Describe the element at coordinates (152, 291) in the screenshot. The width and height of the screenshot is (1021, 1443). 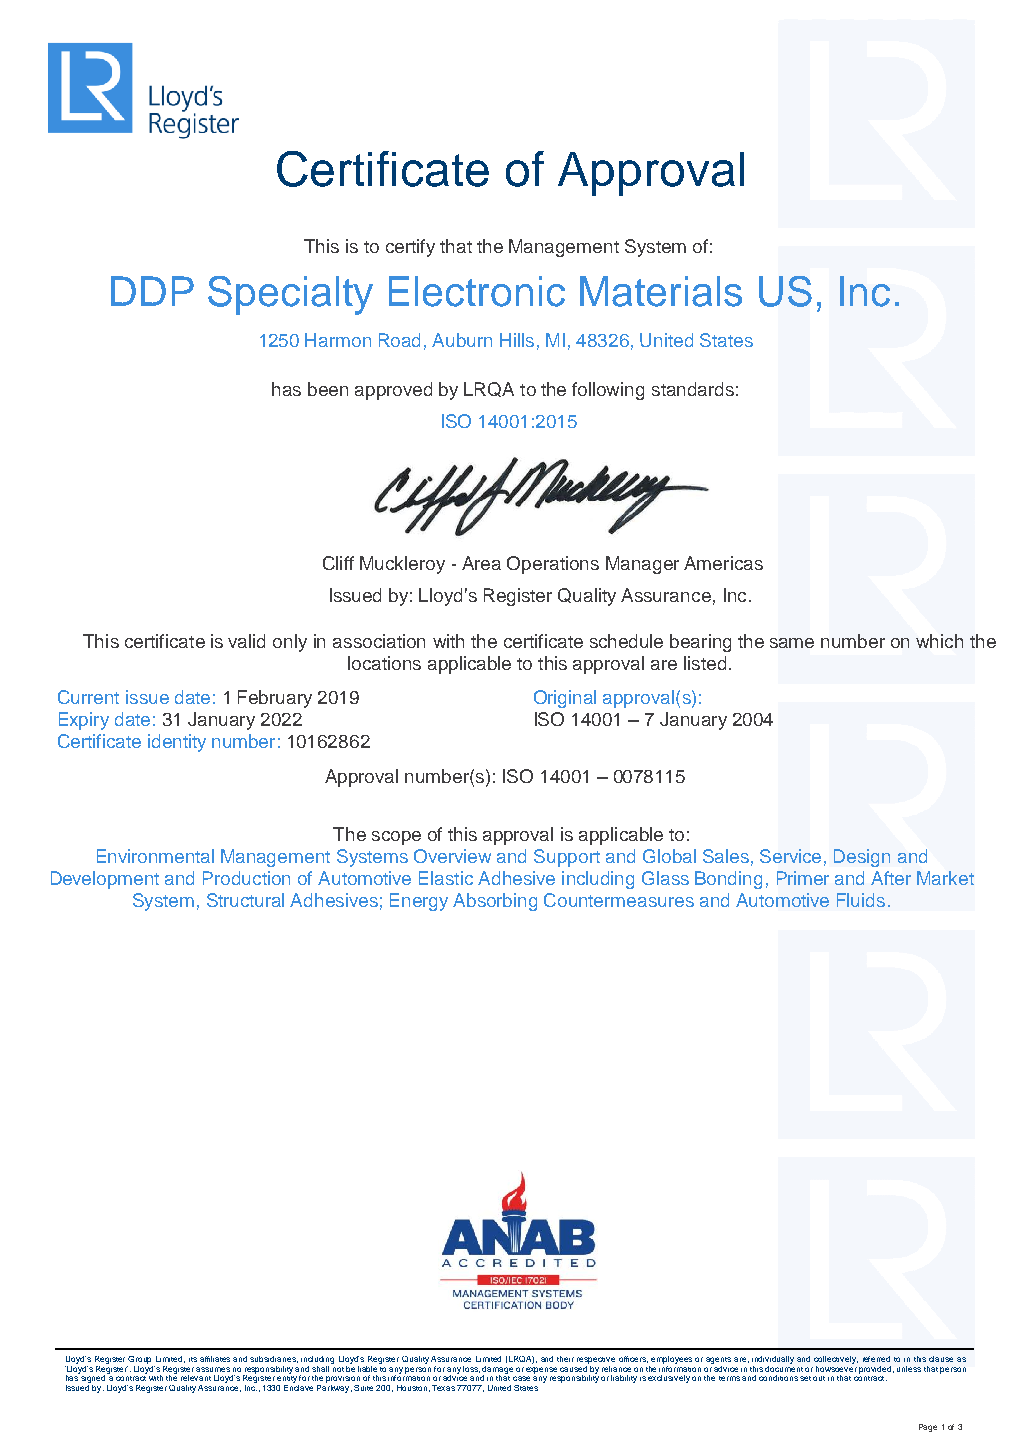
I see `DDP` at that location.
